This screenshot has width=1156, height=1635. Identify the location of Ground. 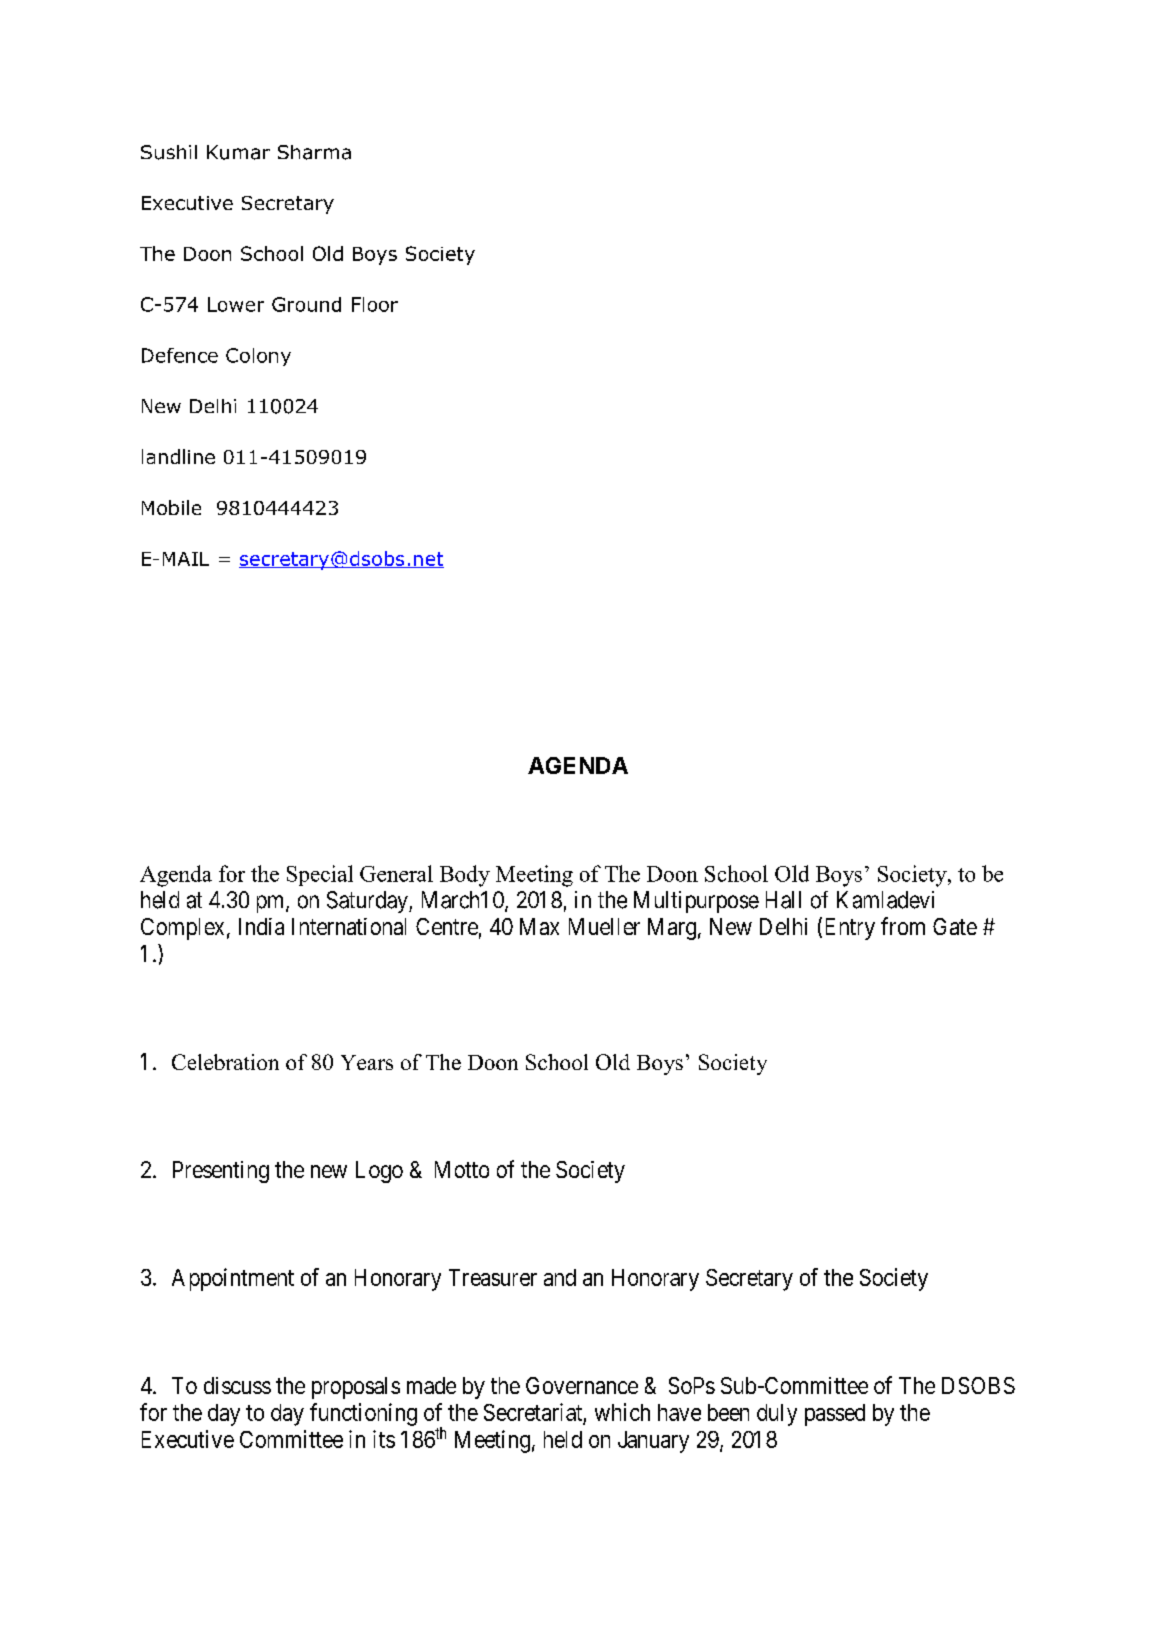
(306, 304).
